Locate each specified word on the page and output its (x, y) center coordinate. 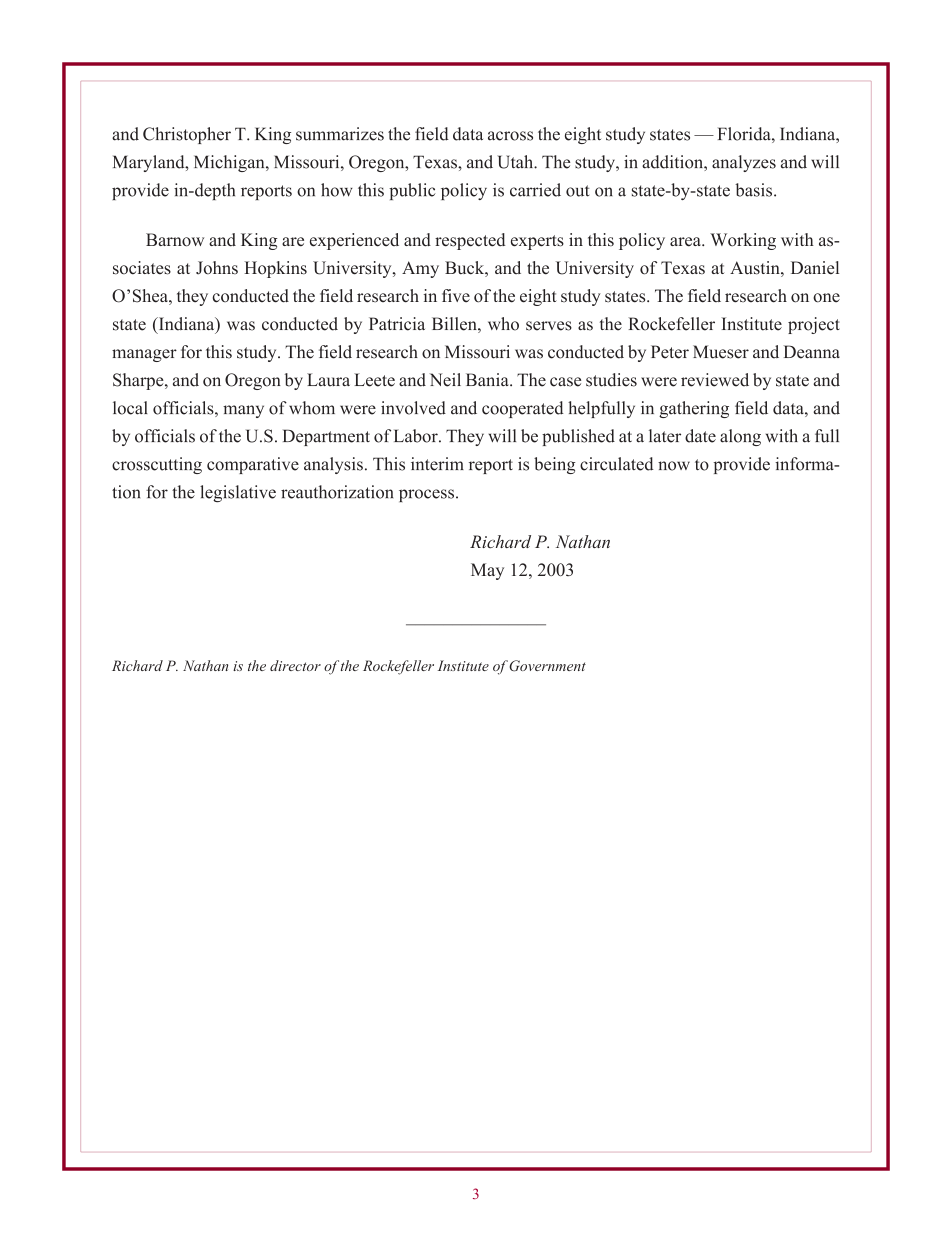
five (456, 295)
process (426, 495)
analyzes (744, 163)
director (295, 665)
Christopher (187, 135)
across (510, 136)
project (814, 325)
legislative (238, 493)
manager (144, 355)
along (740, 437)
